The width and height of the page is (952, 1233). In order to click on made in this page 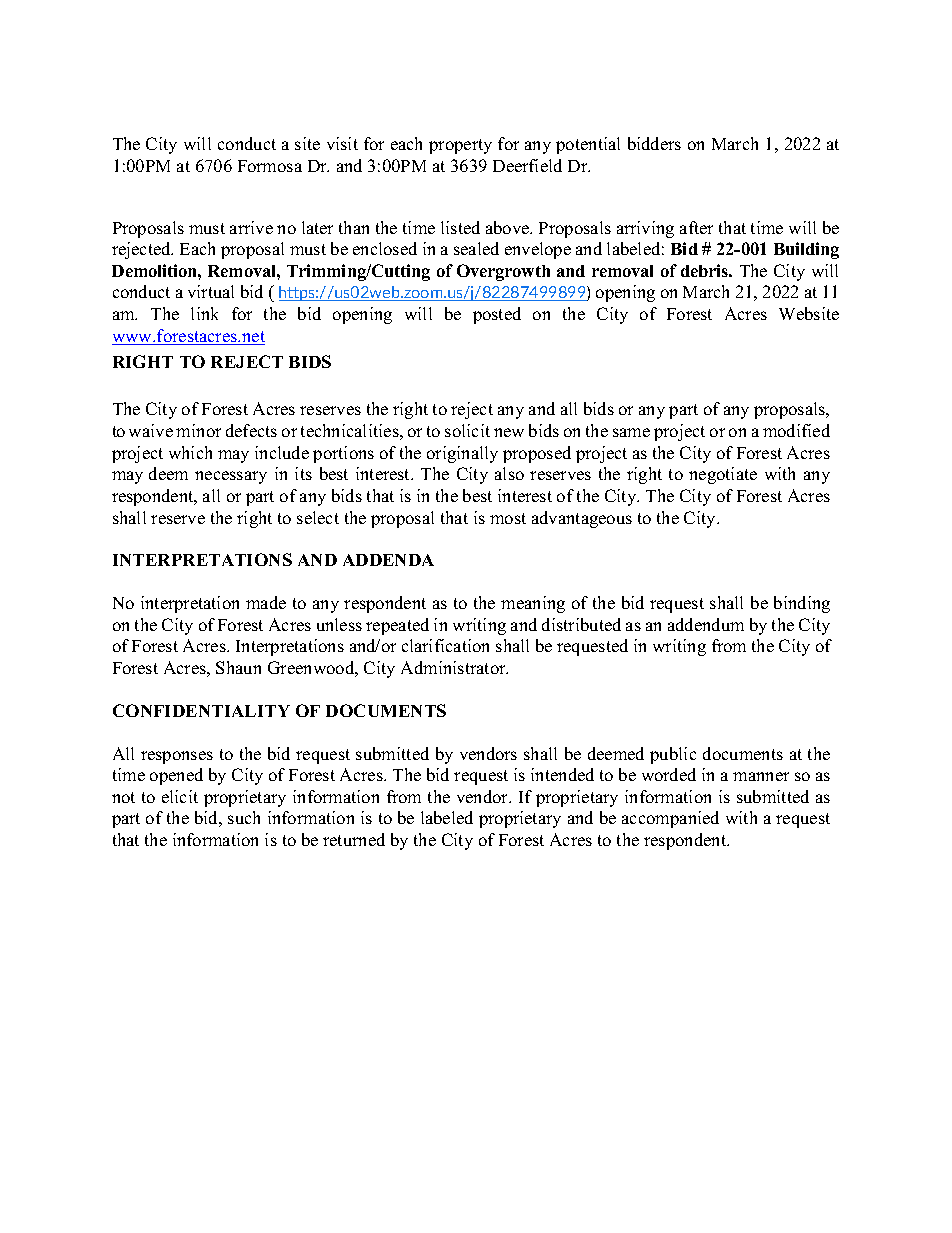, I will do `click(266, 602)`.
